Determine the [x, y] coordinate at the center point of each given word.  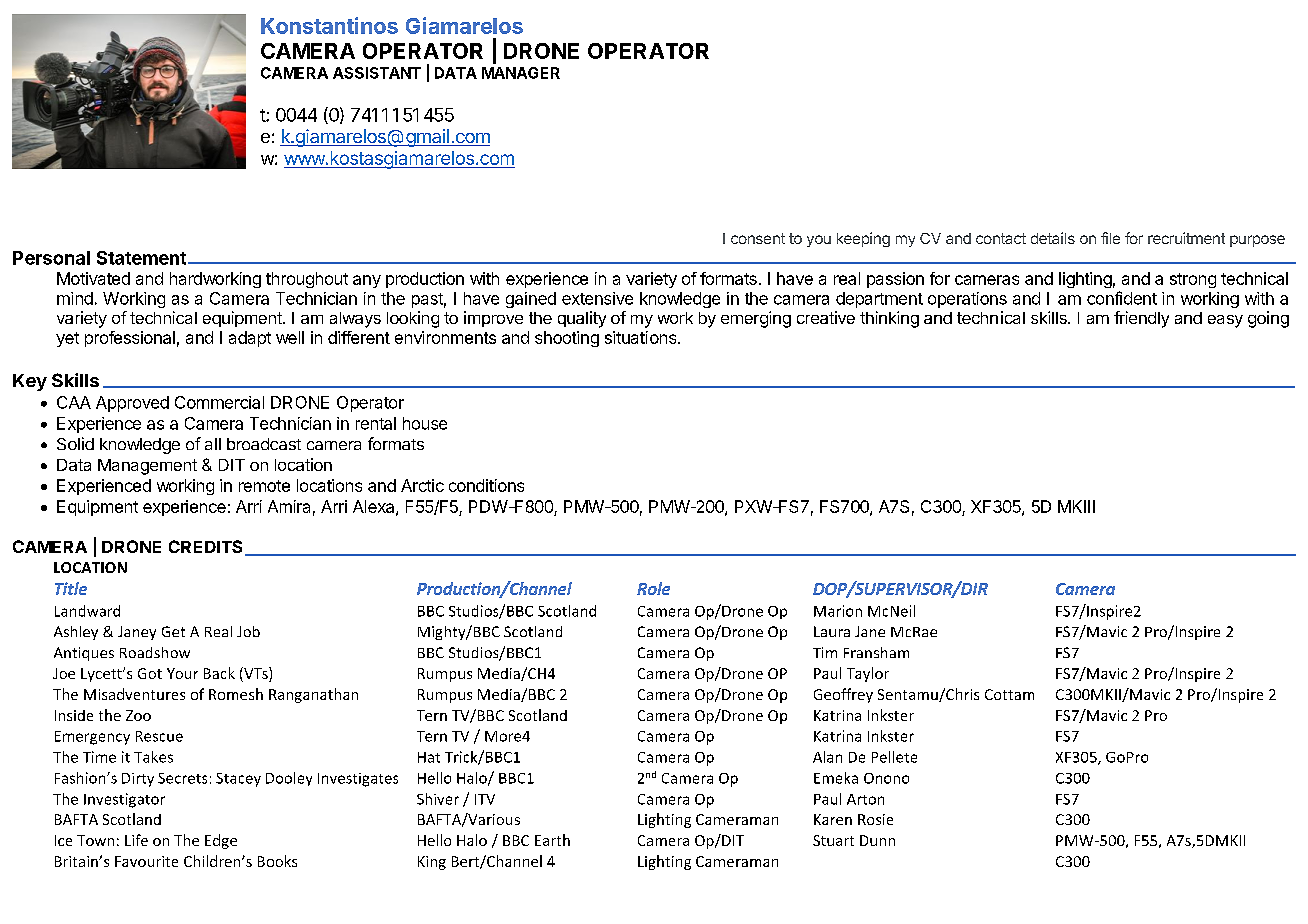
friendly [1141, 319]
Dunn [877, 840]
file [1110, 238]
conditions [486, 485]
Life [136, 840]
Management [147, 467]
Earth [552, 840]
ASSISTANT [377, 73]
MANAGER [521, 73]
